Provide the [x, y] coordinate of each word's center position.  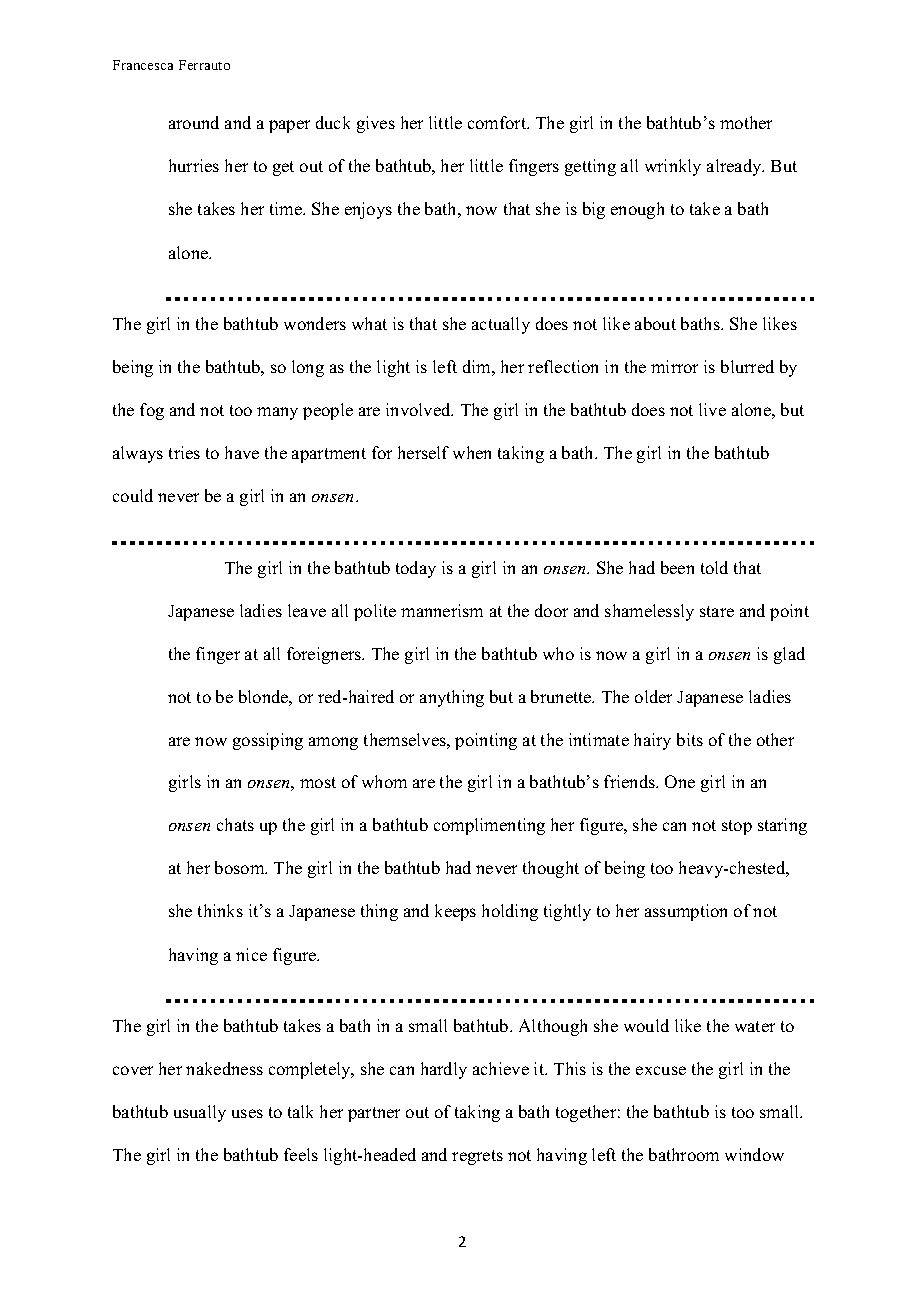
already [735, 167]
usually [200, 1113]
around [194, 122]
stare [717, 611]
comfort [498, 122]
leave [307, 610]
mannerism [442, 610]
